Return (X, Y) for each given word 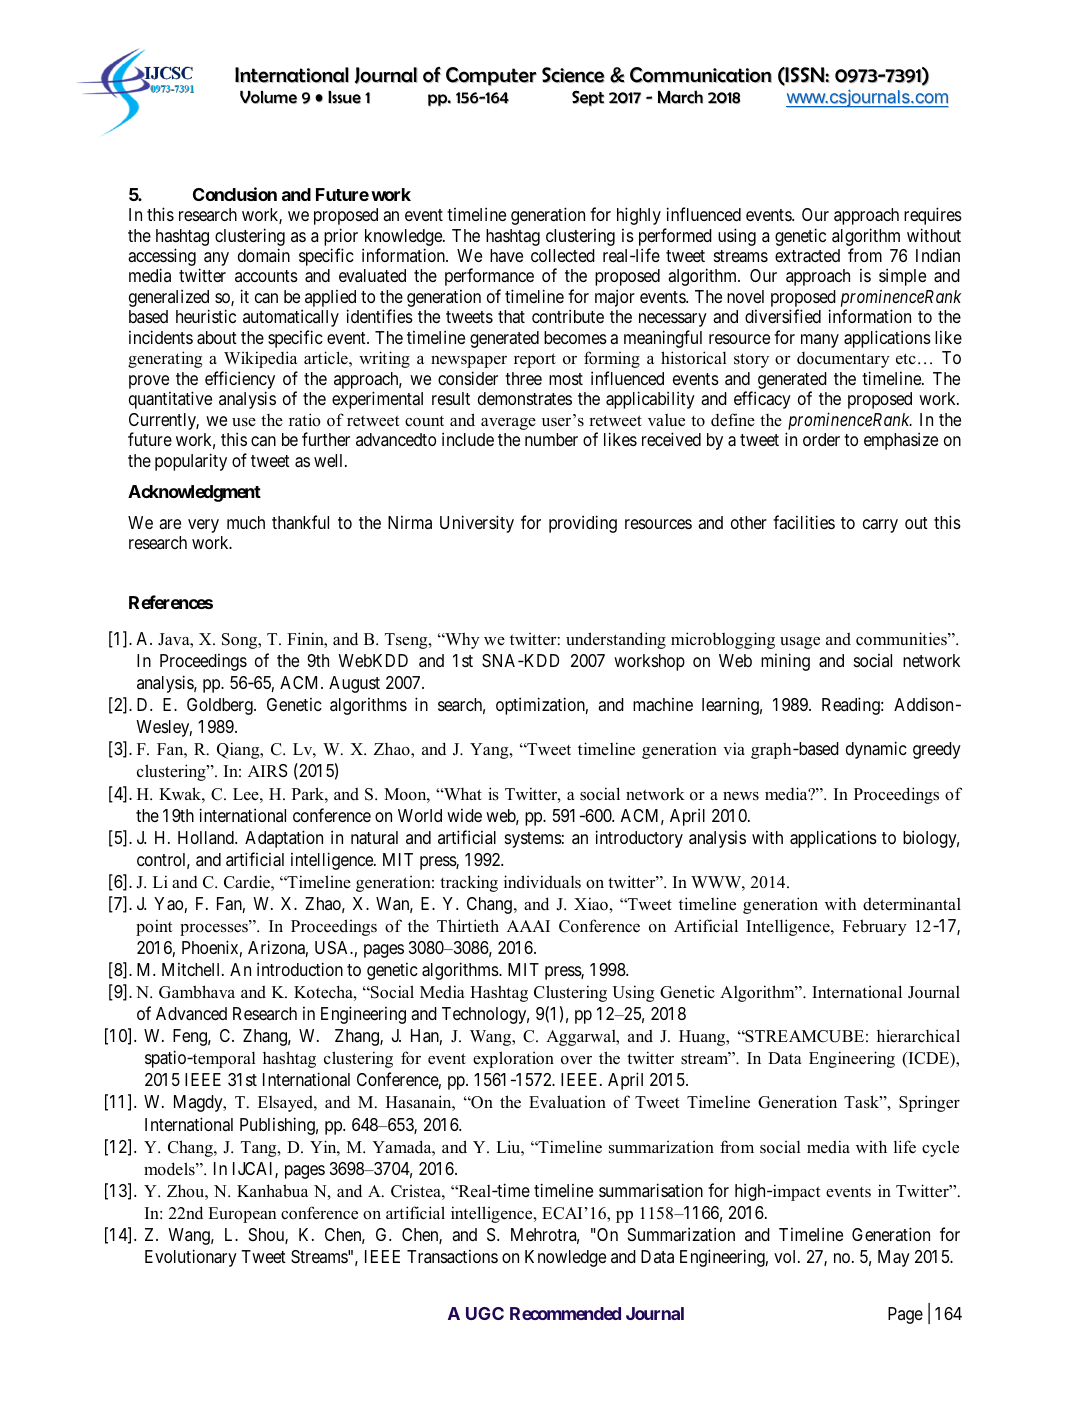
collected (563, 255)
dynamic (876, 750)
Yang (490, 751)
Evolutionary (191, 1258)
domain (264, 255)
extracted (807, 256)
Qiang (239, 750)
